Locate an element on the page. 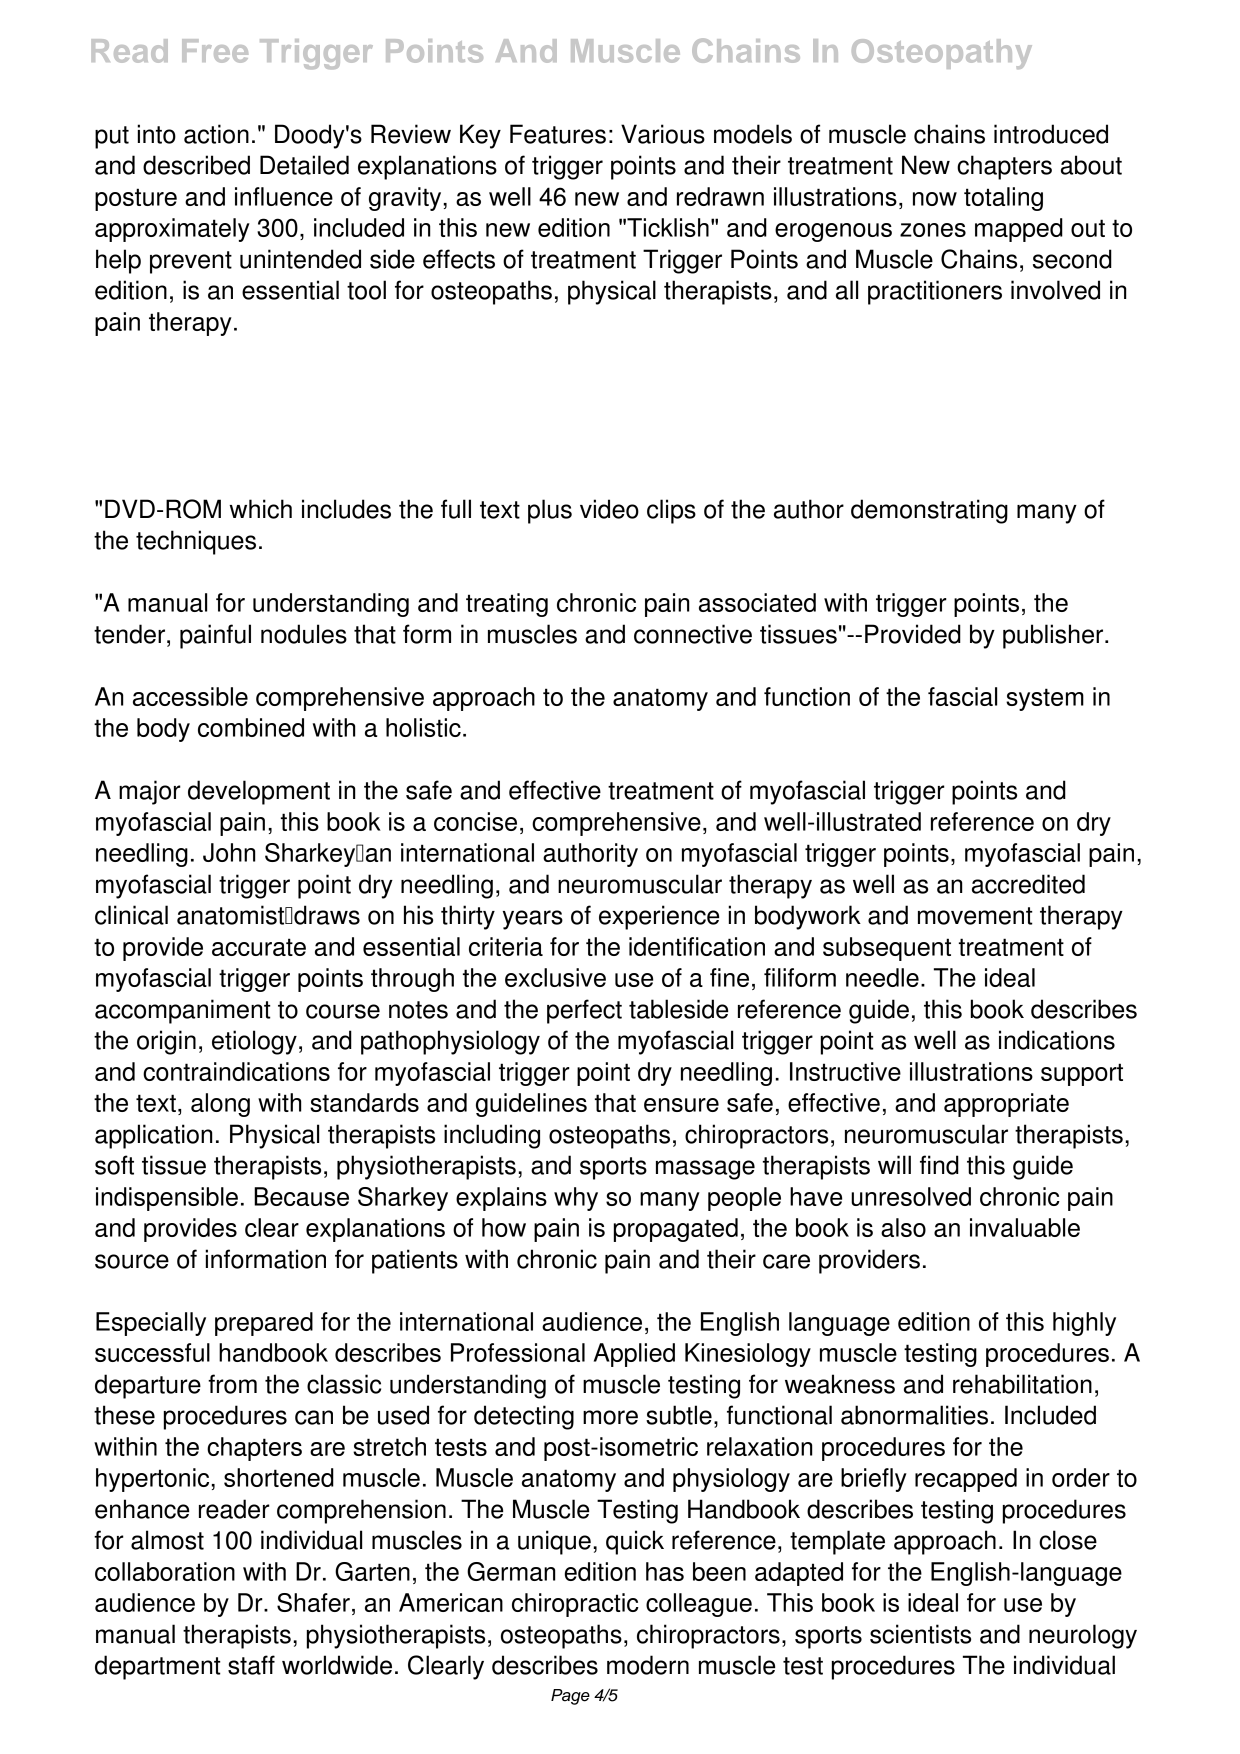 The height and width of the image is (1754, 1240). connective is located at coordinates (693, 634).
